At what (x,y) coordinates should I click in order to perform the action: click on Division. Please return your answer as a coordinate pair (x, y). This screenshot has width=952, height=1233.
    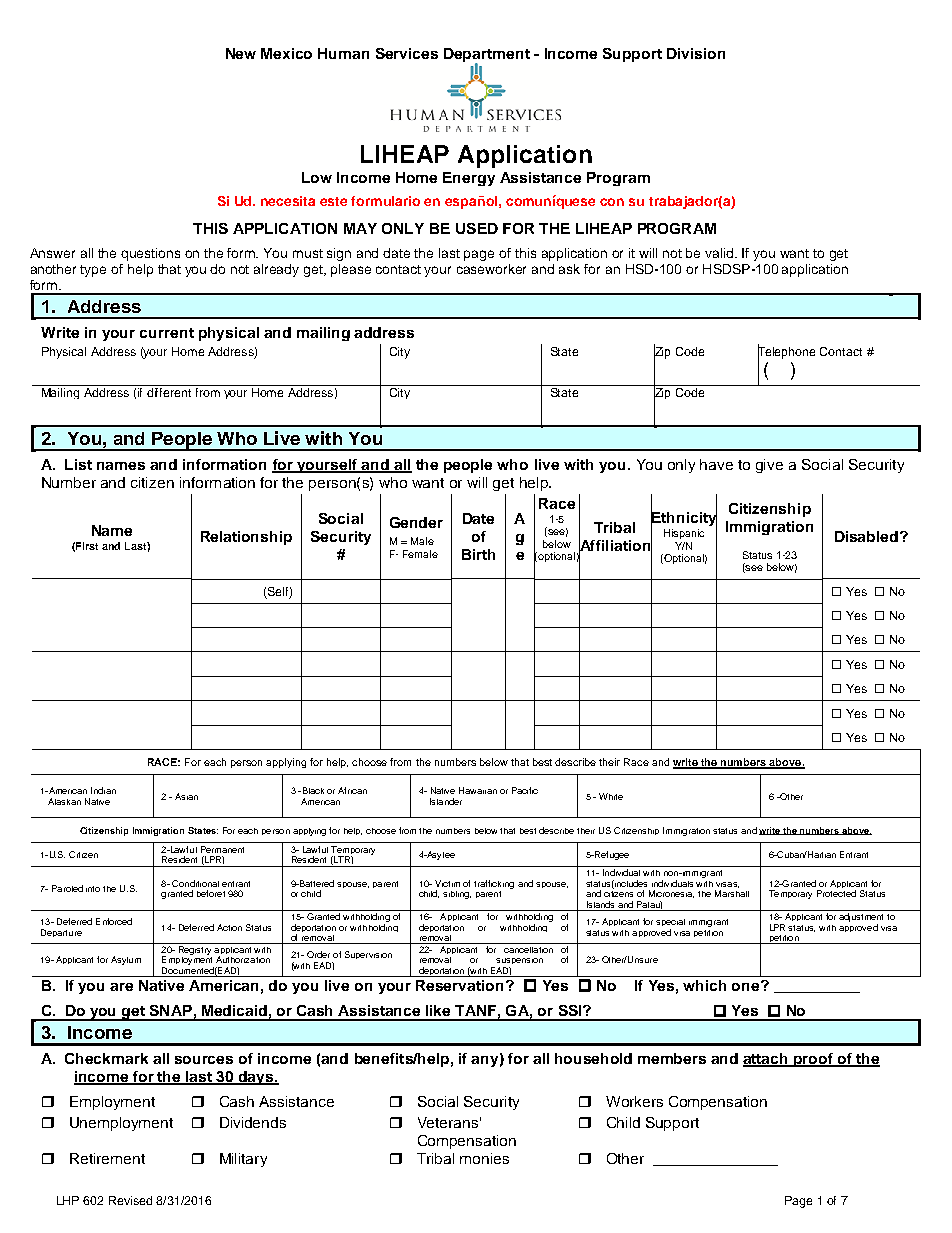
    Looking at the image, I should click on (696, 53).
